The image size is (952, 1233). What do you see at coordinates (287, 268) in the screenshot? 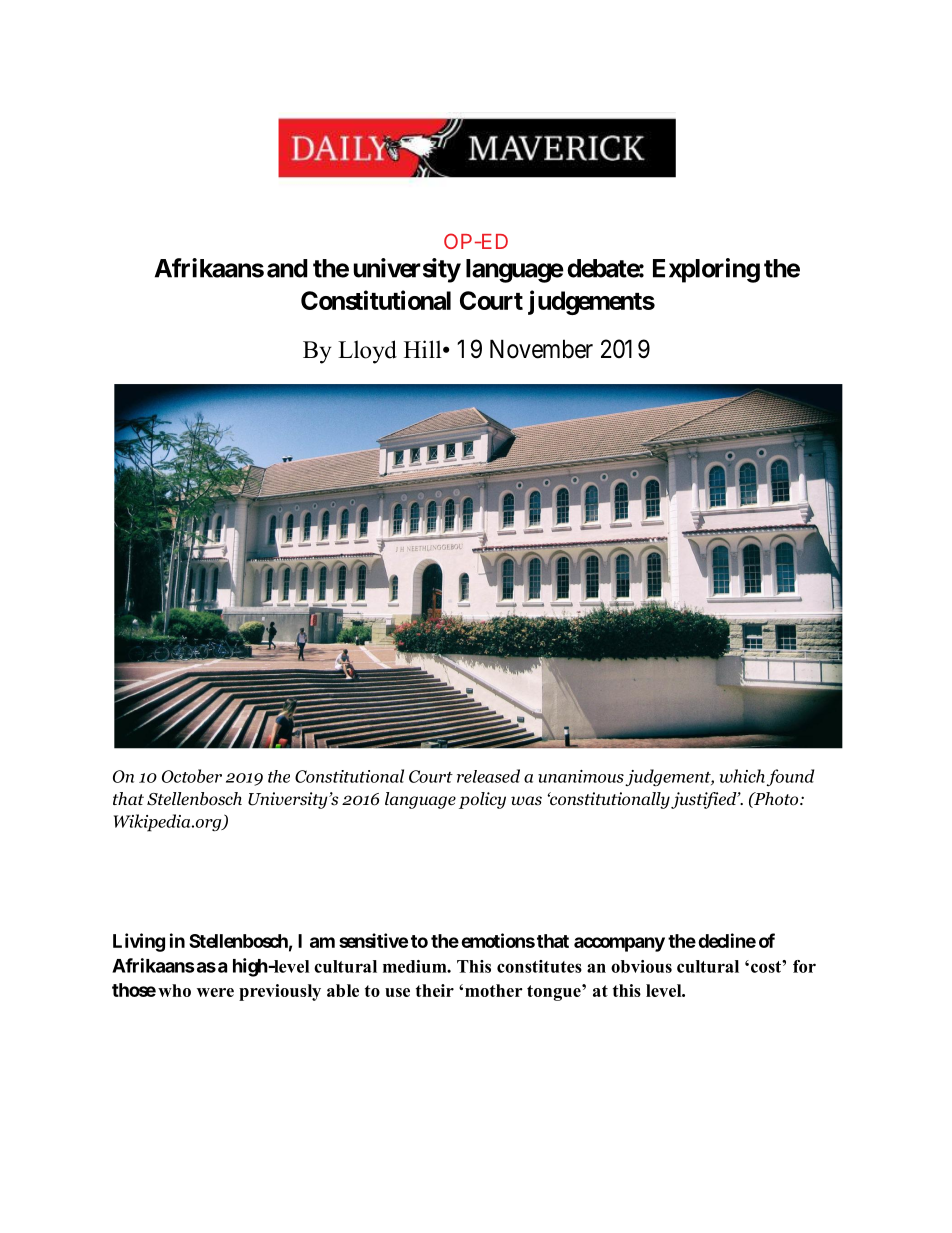
I see `and` at bounding box center [287, 268].
